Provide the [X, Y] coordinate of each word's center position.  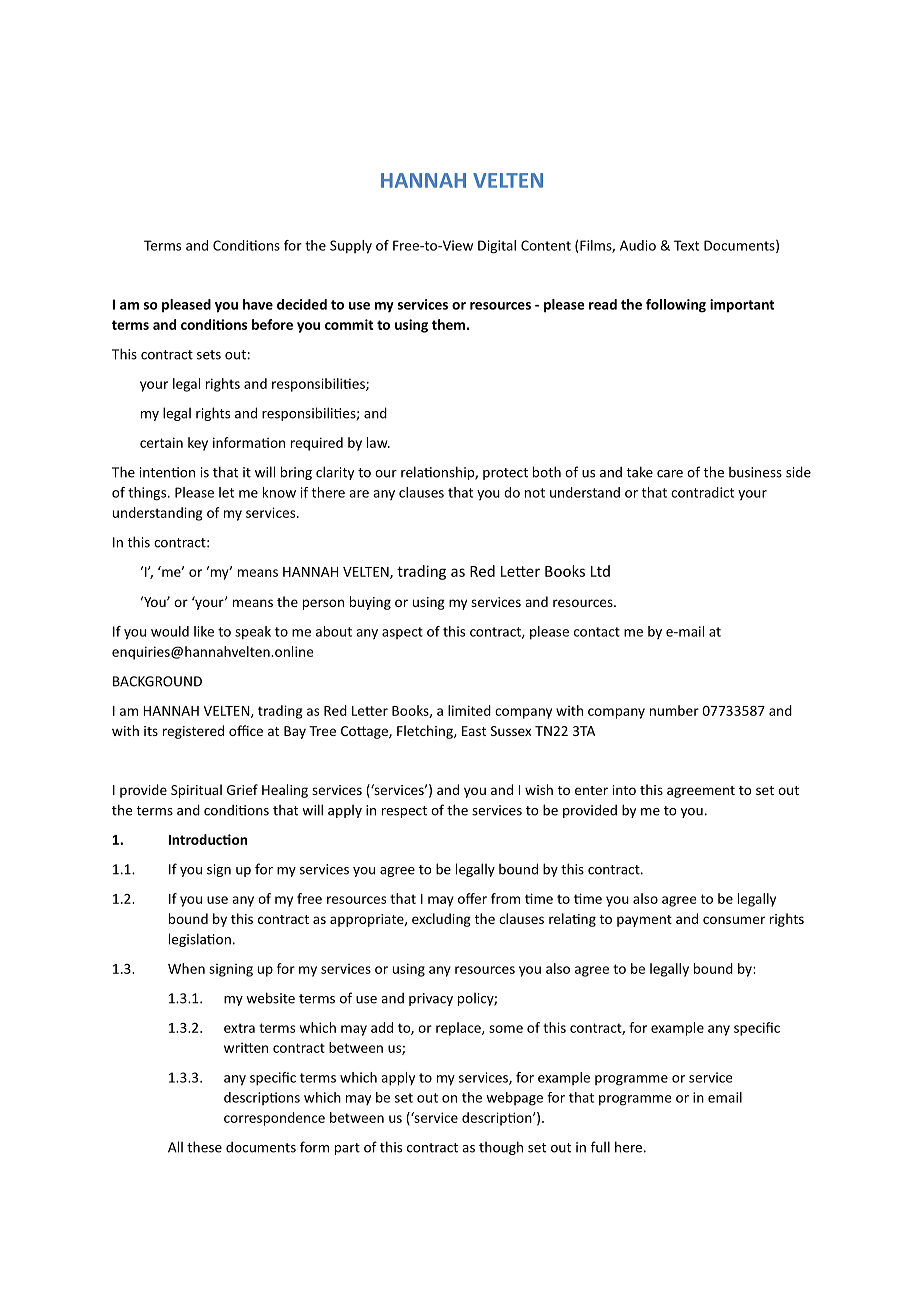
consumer [734, 920]
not [535, 493]
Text [686, 245]
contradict [702, 492]
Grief [242, 789]
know [279, 492]
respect [404, 812]
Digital [497, 247]
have [258, 304]
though [501, 1148]
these [204, 1147]
